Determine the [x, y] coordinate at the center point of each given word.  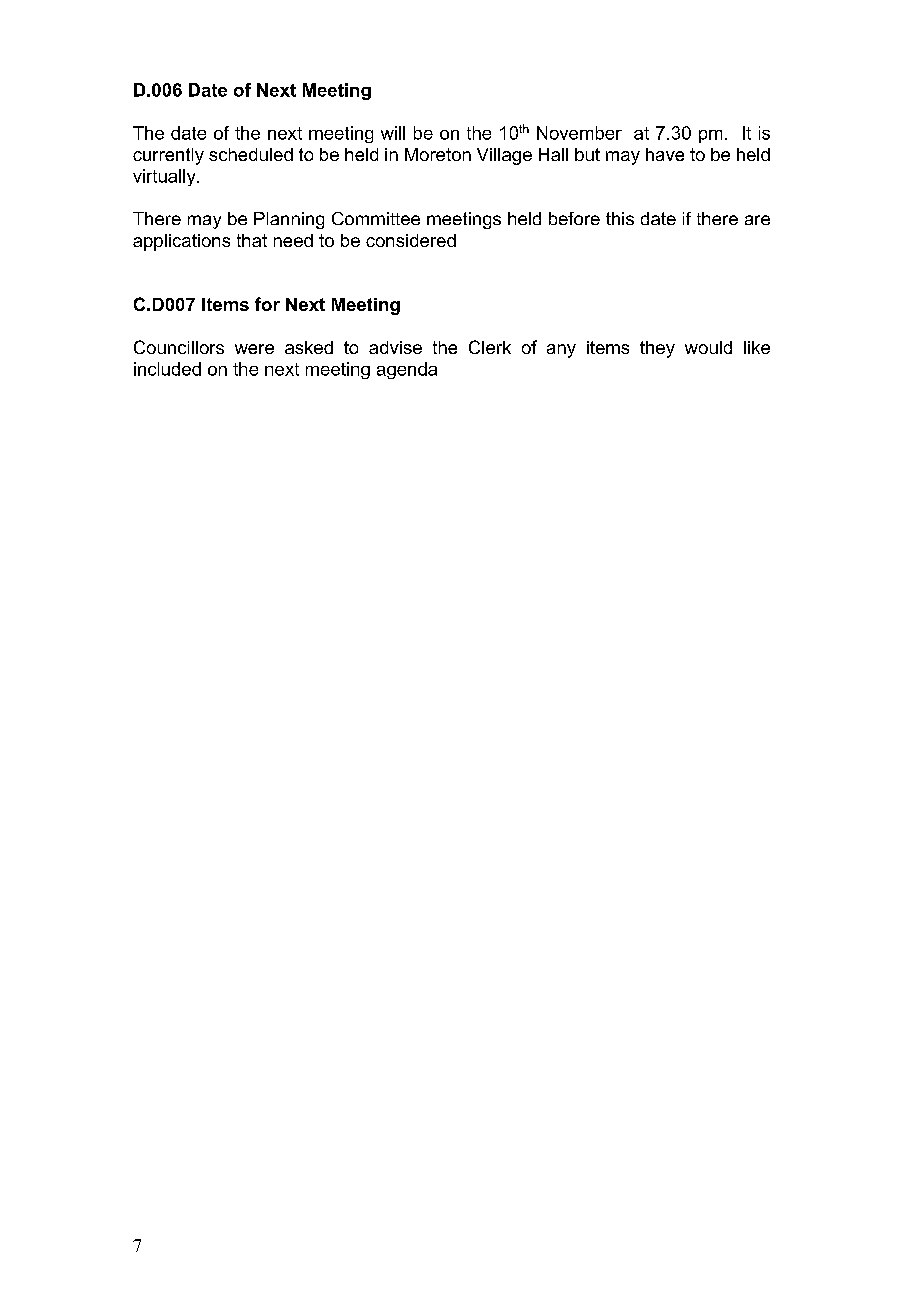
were [254, 349]
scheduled [251, 154]
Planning [289, 220]
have [665, 154]
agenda [407, 370]
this [620, 218]
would [708, 347]
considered [411, 240]
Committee [376, 218]
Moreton [438, 154]
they [657, 349]
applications [181, 242]
